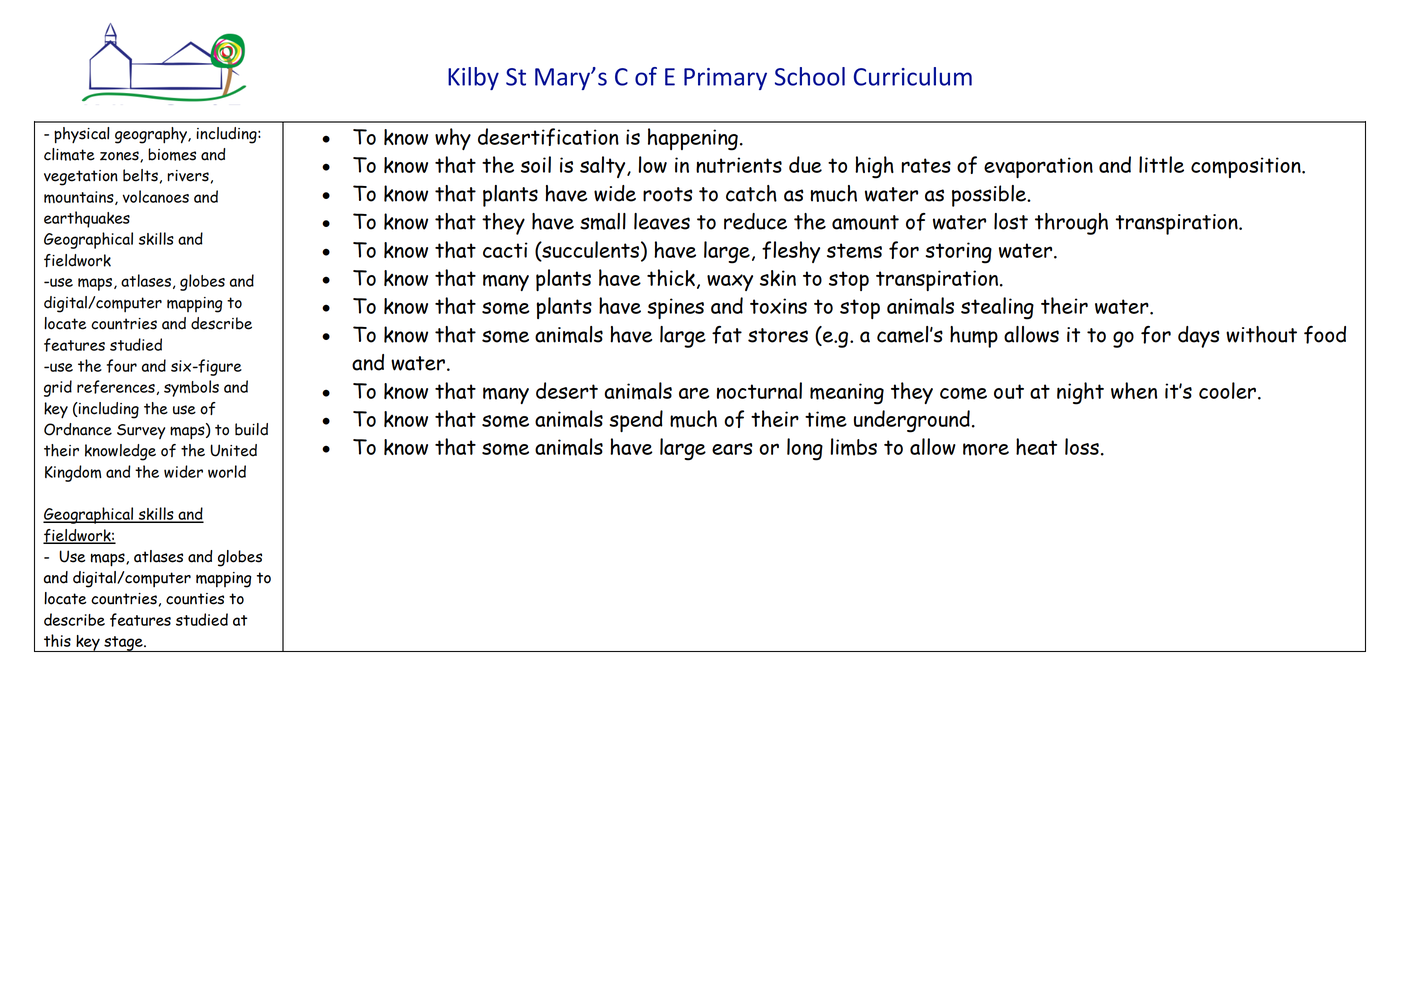  I want to click on School, so click(810, 76).
